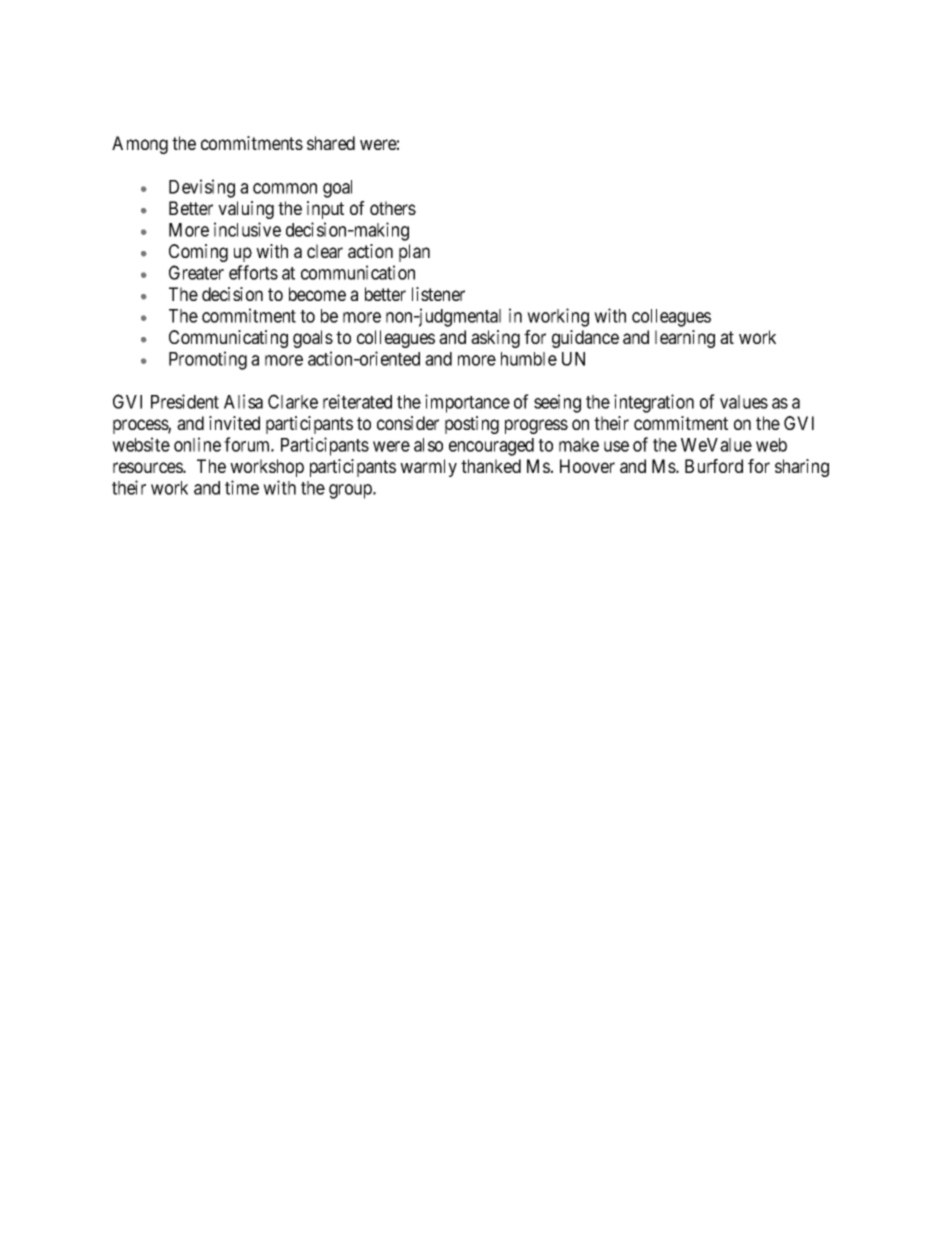  What do you see at coordinates (331, 143) in the screenshot?
I see `shared` at bounding box center [331, 143].
